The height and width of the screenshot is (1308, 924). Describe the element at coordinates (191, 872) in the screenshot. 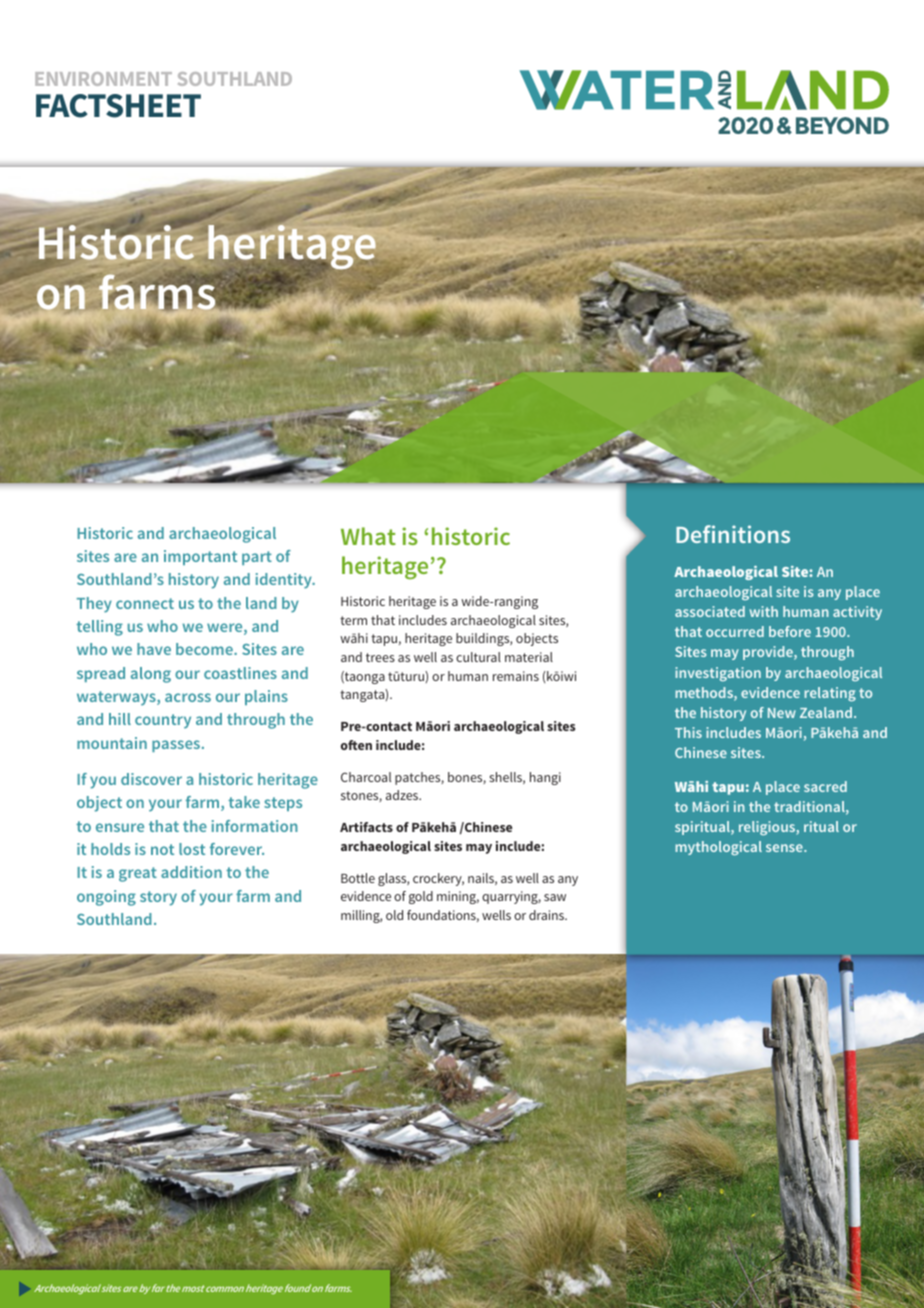

I see `addition` at that location.
